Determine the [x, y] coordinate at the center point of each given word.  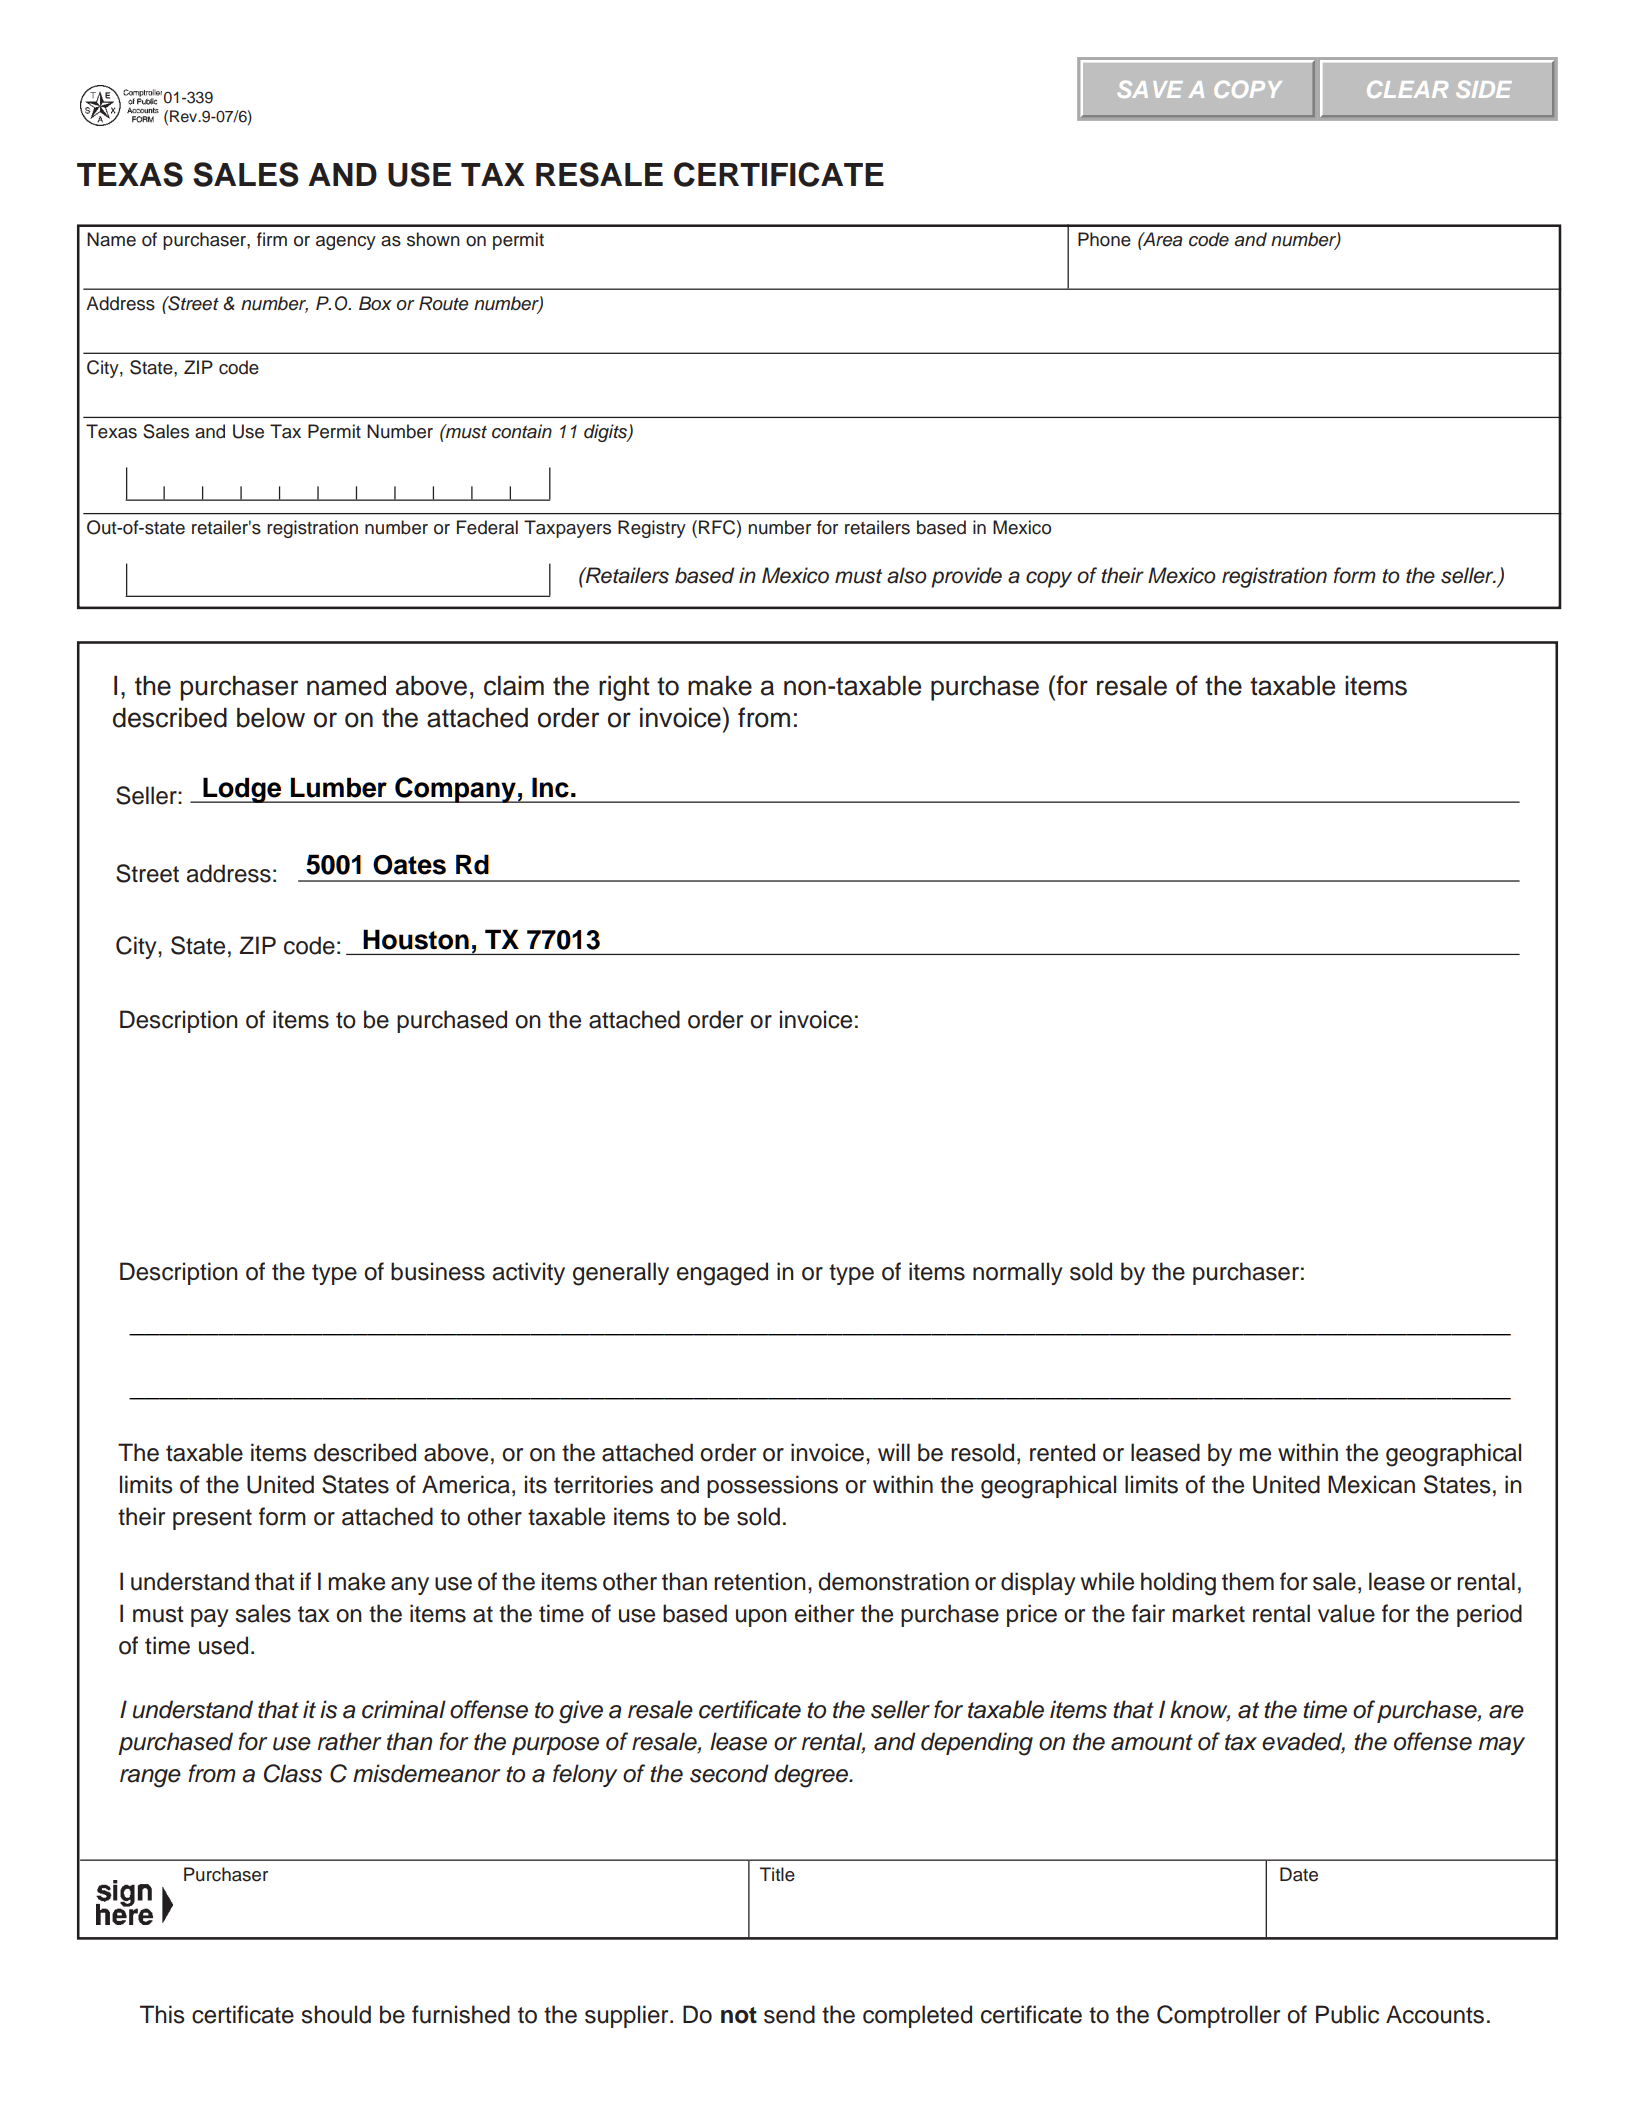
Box [375, 303]
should [336, 2014]
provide [966, 577]
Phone [1104, 239]
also [907, 575]
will [894, 1452]
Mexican [1371, 1484]
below [271, 717]
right [624, 688]
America [466, 1484]
